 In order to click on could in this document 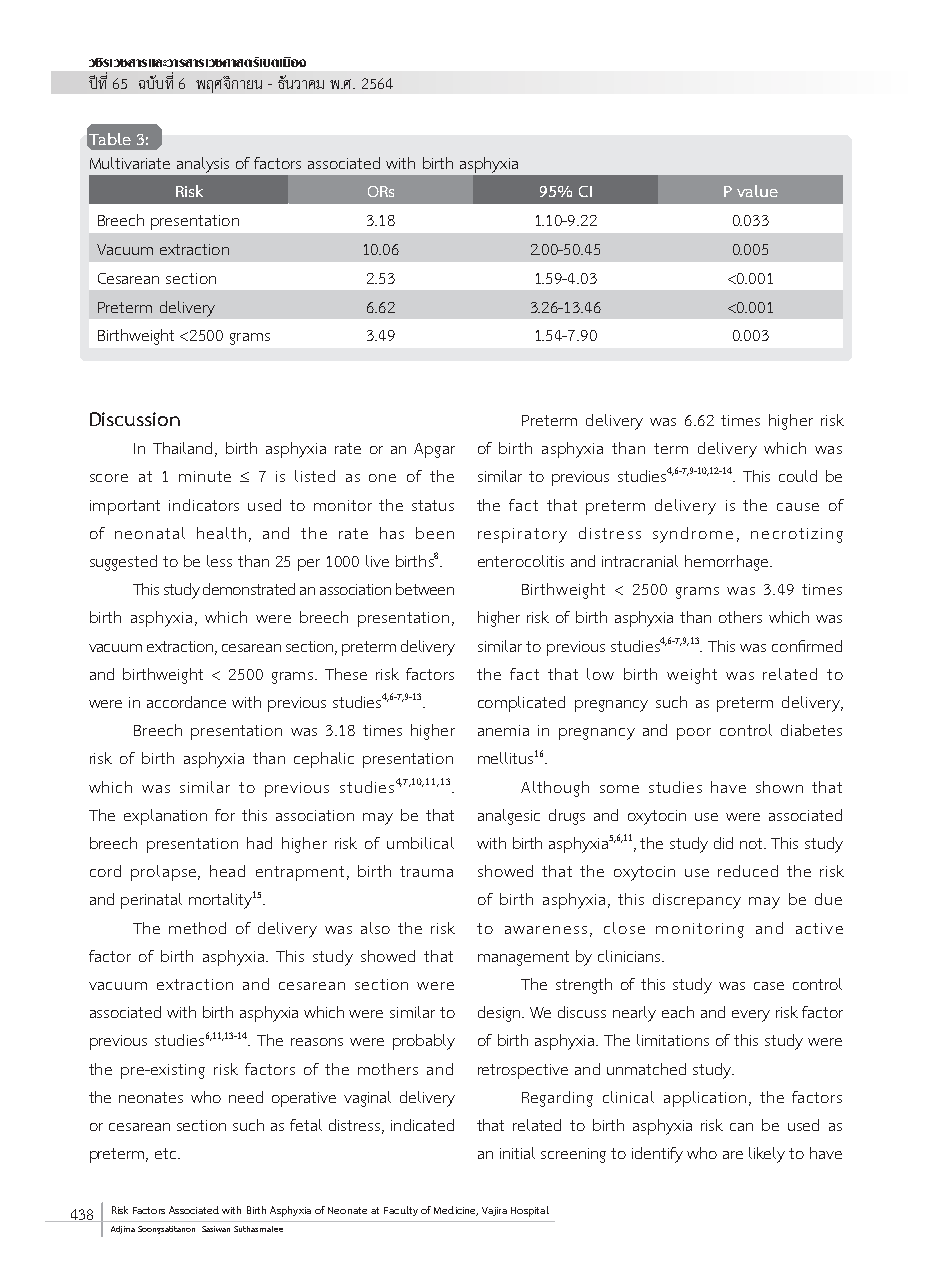, I will do `click(798, 476)`.
